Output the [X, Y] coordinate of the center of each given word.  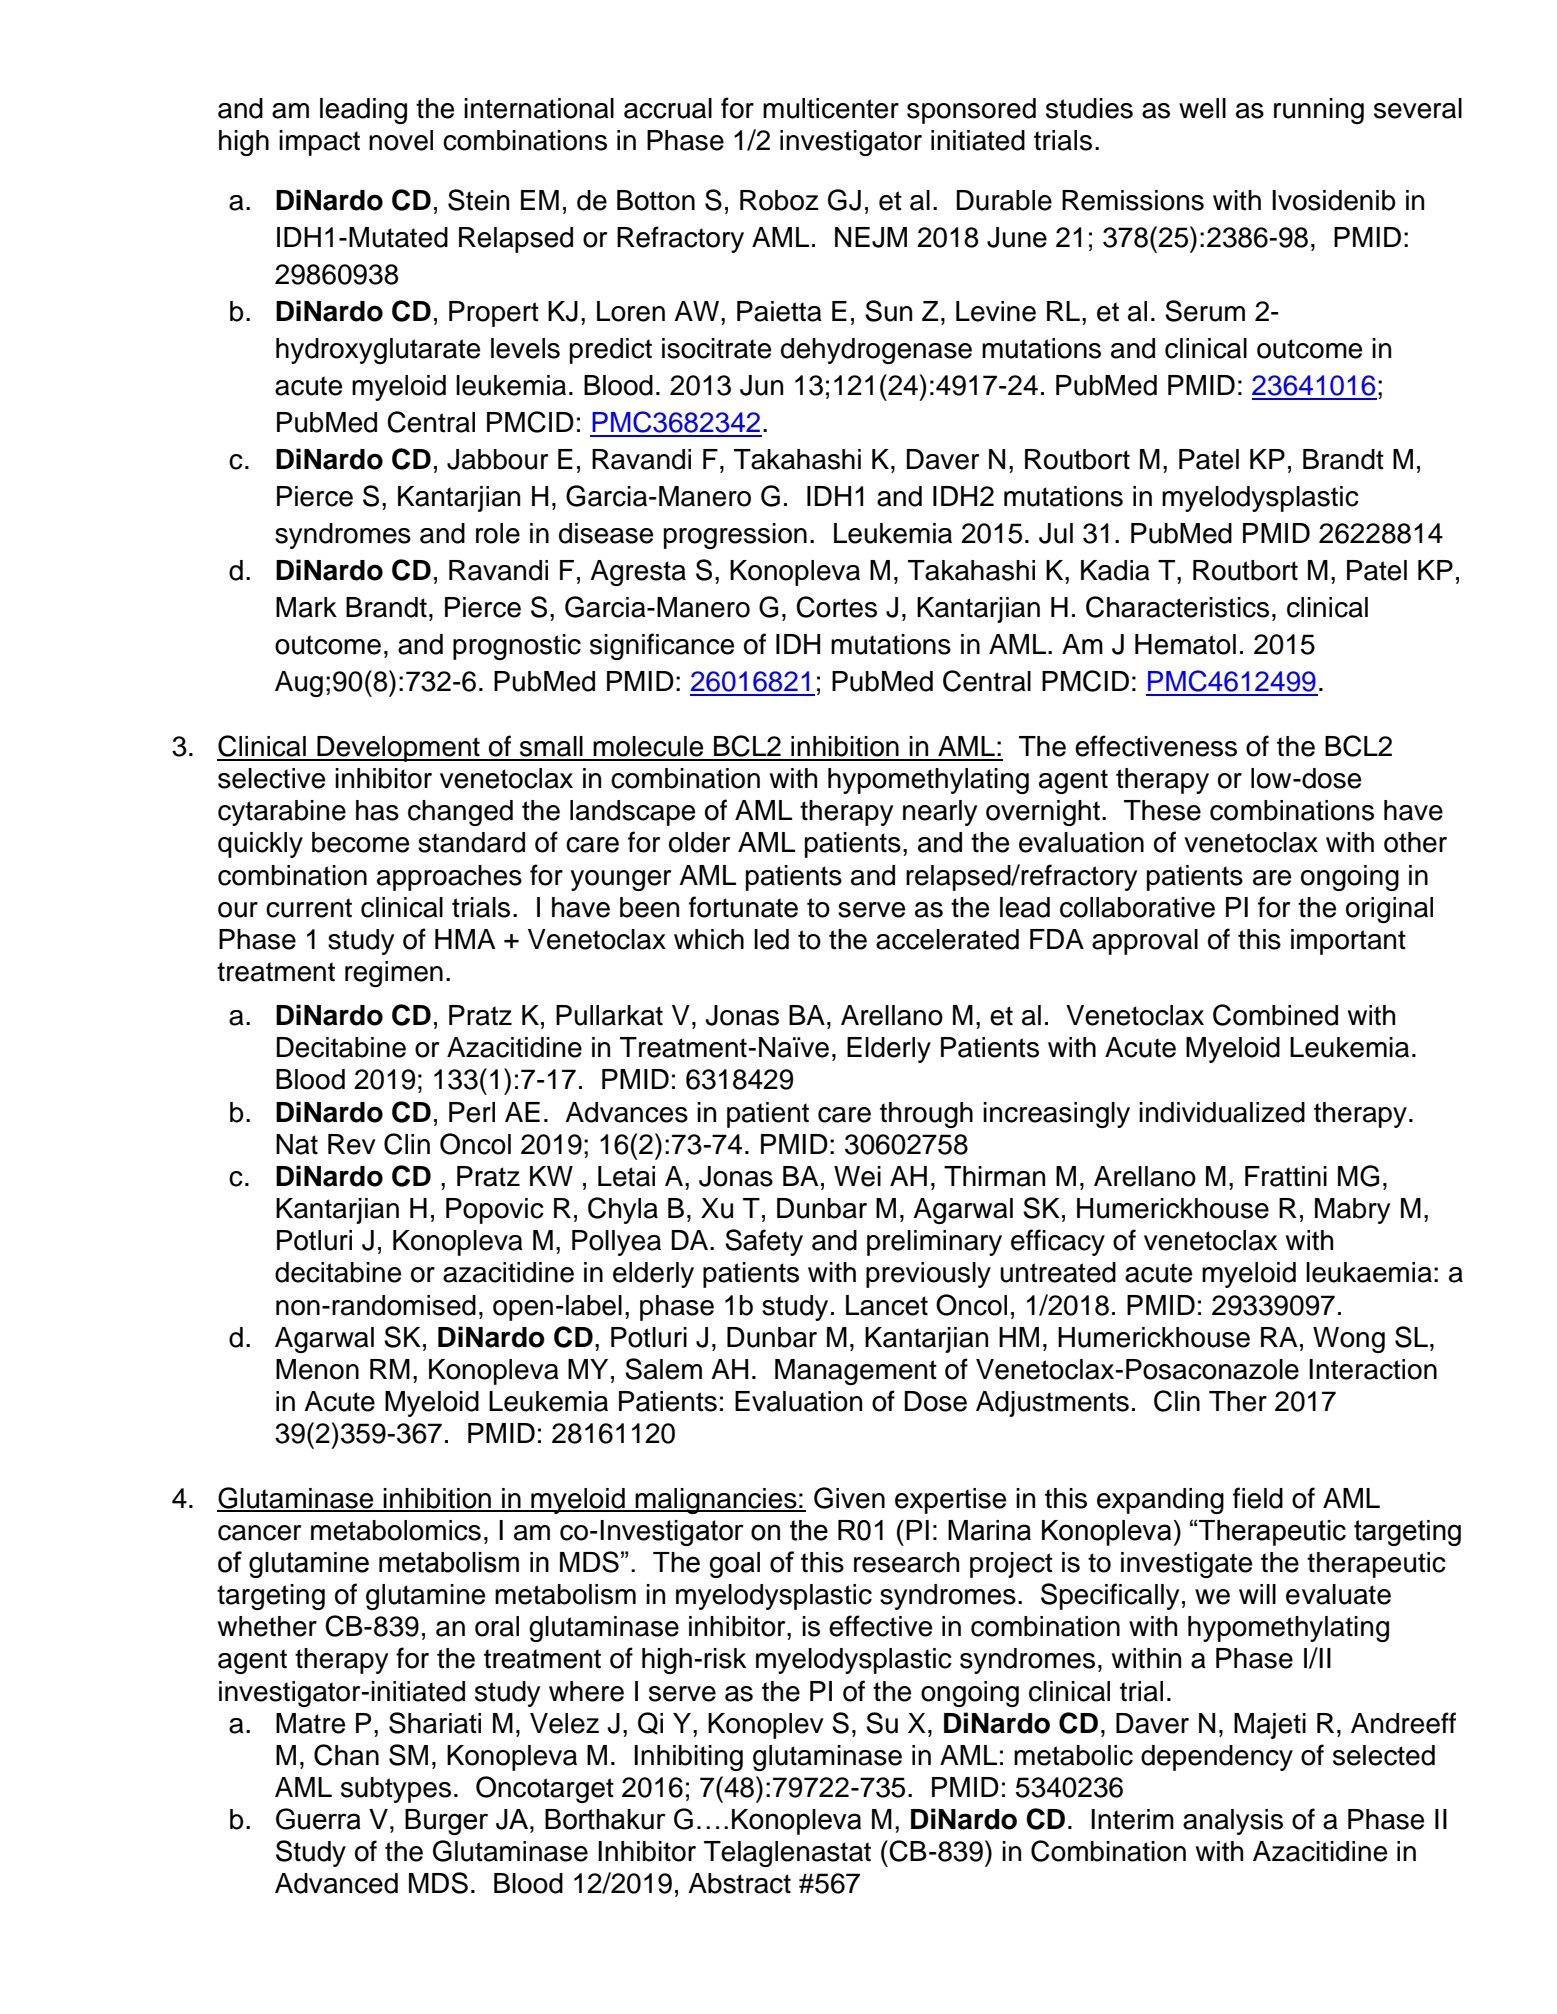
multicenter [831, 108]
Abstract [739, 1883]
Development [398, 749]
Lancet [887, 1305]
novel [401, 140]
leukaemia [1369, 1272]
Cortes [836, 607]
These [1162, 810]
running [1319, 111]
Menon [317, 1369]
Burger [446, 1822]
